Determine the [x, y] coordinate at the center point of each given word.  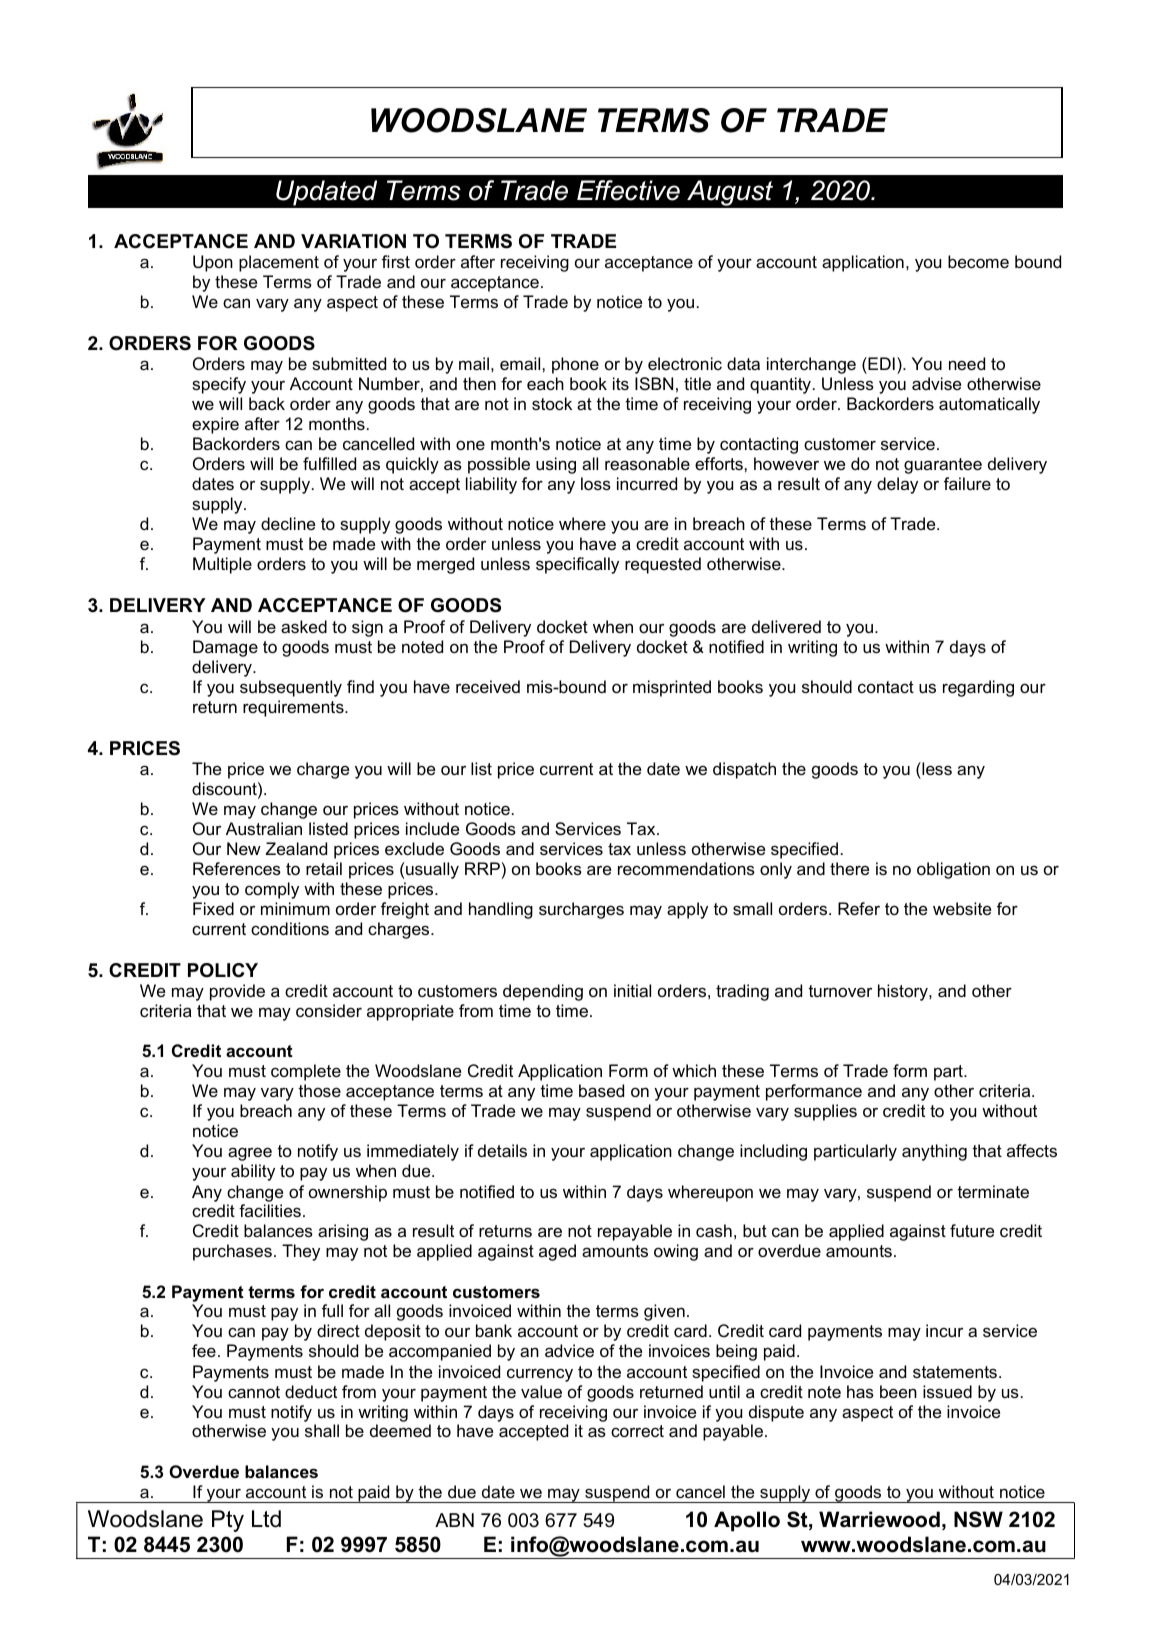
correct [637, 1431]
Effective [628, 190]
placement [279, 263]
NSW [978, 1519]
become [978, 261]
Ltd [266, 1519]
